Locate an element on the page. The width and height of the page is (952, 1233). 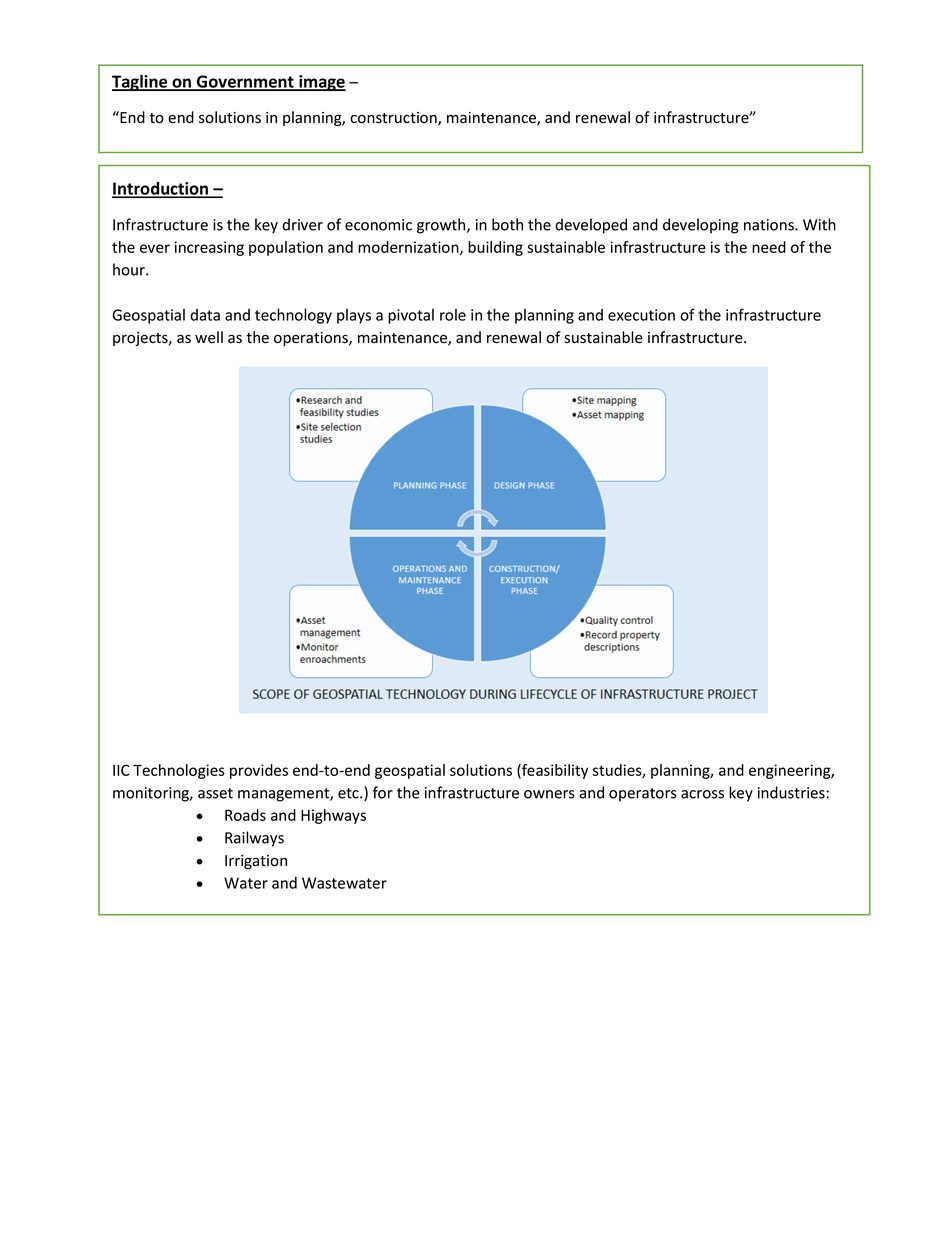
operations is located at coordinates (312, 339).
